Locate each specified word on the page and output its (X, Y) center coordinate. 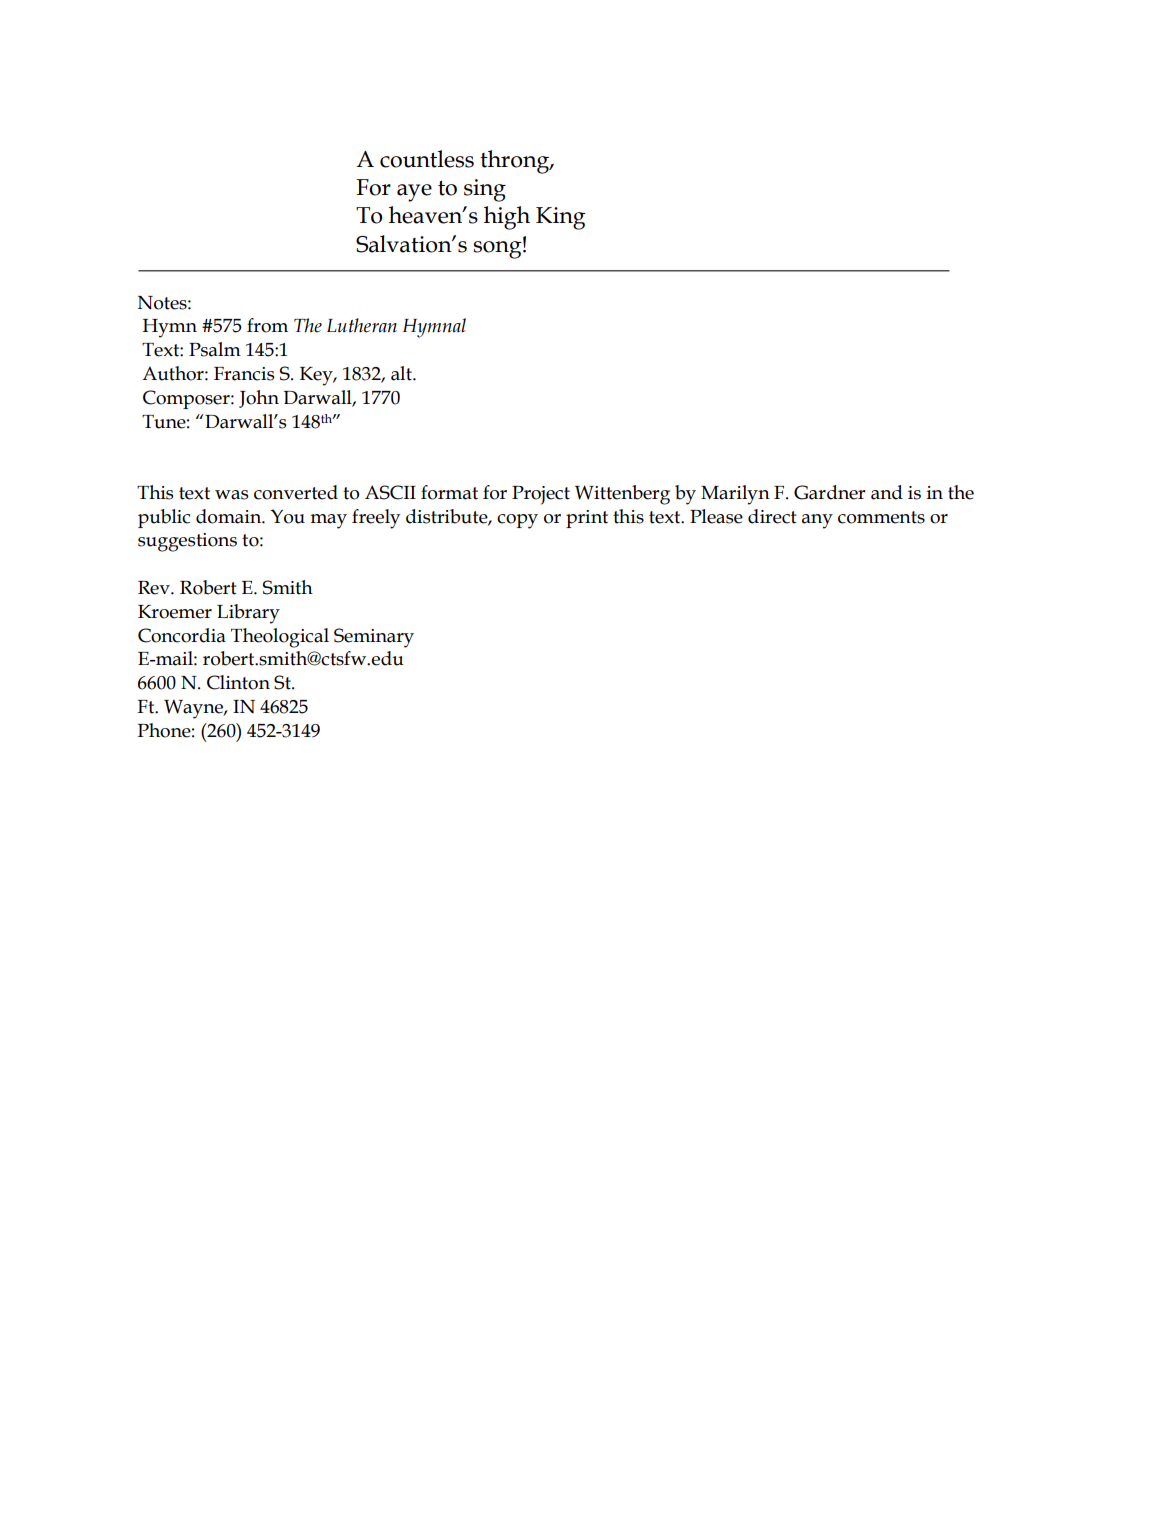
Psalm (215, 349)
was (231, 495)
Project (541, 495)
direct (772, 516)
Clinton (238, 682)
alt (402, 373)
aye (414, 193)
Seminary (374, 638)
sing (485, 190)
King (561, 218)
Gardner (830, 492)
